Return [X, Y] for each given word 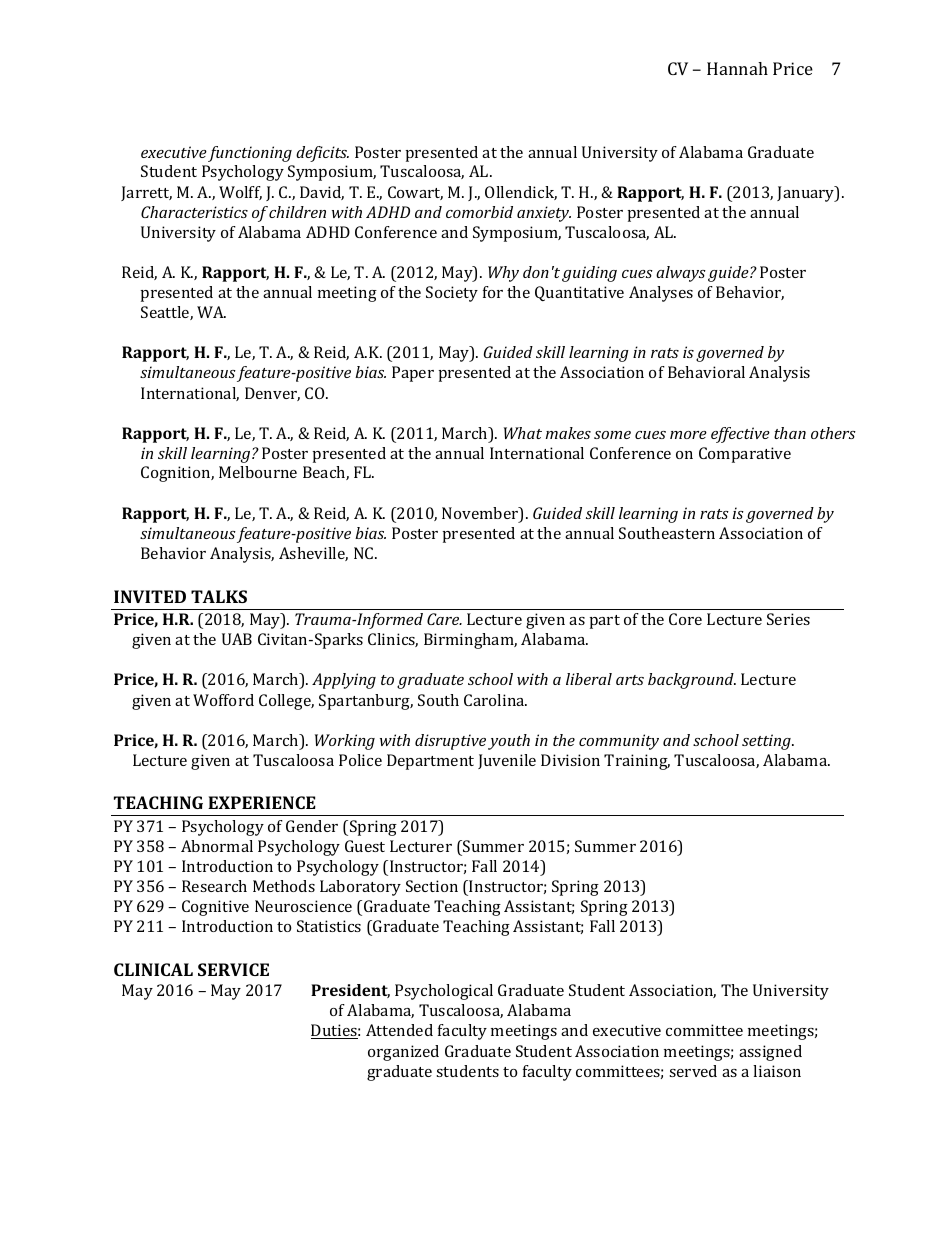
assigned [770, 1053]
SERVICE [233, 969]
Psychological [444, 992]
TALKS [219, 596]
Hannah [737, 68]
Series [788, 619]
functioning [250, 154]
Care [444, 619]
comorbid [479, 212]
